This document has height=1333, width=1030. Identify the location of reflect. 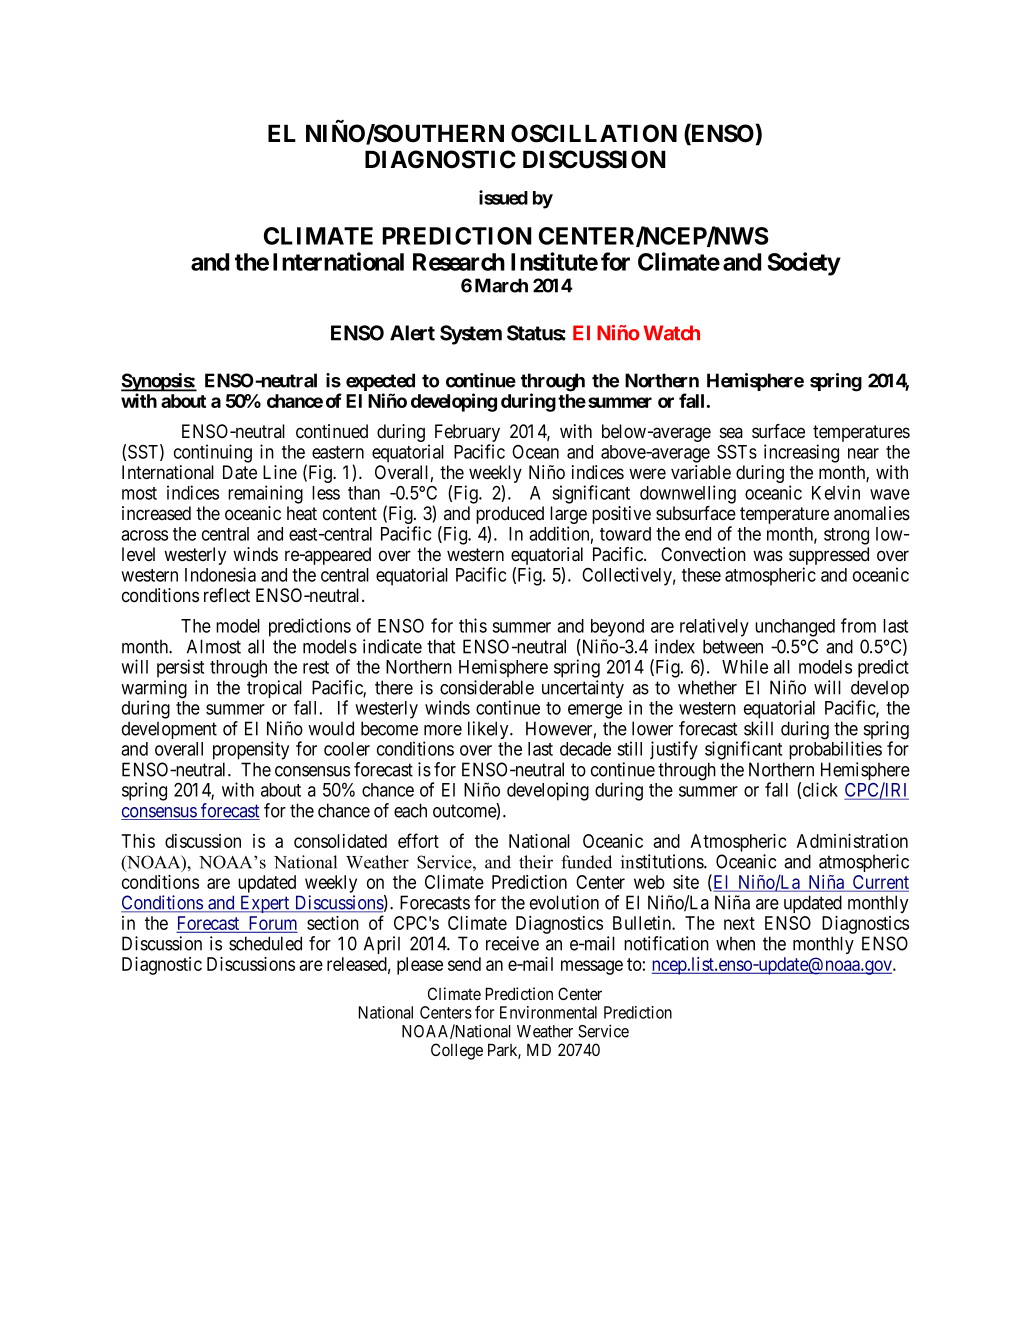
(227, 595).
